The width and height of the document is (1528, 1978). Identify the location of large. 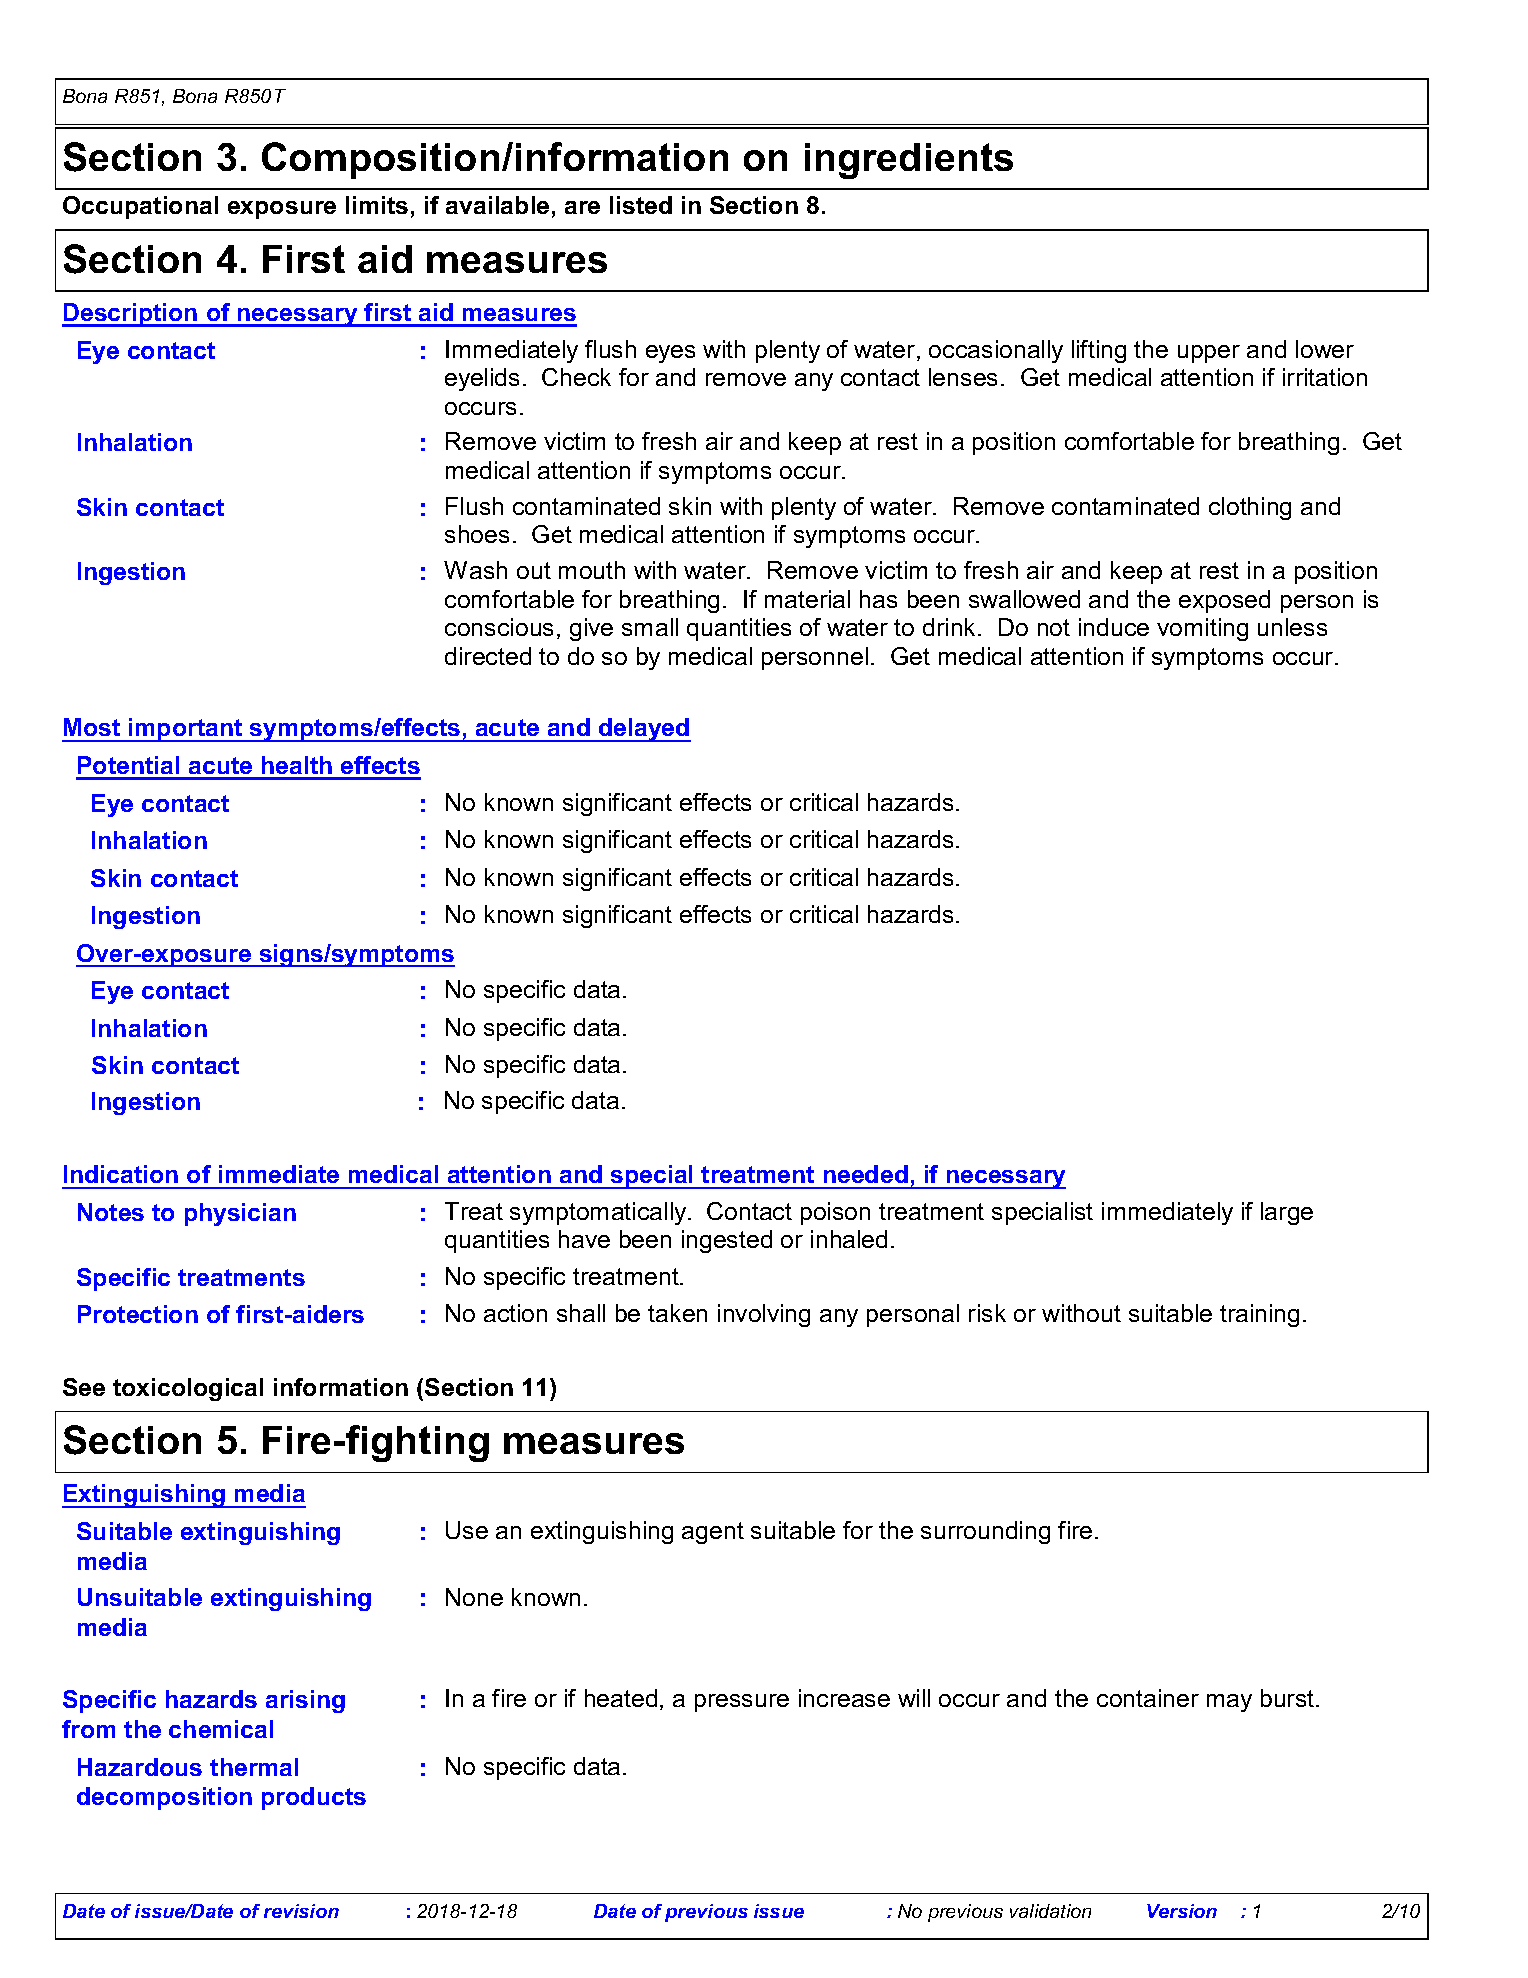
(1287, 1213).
